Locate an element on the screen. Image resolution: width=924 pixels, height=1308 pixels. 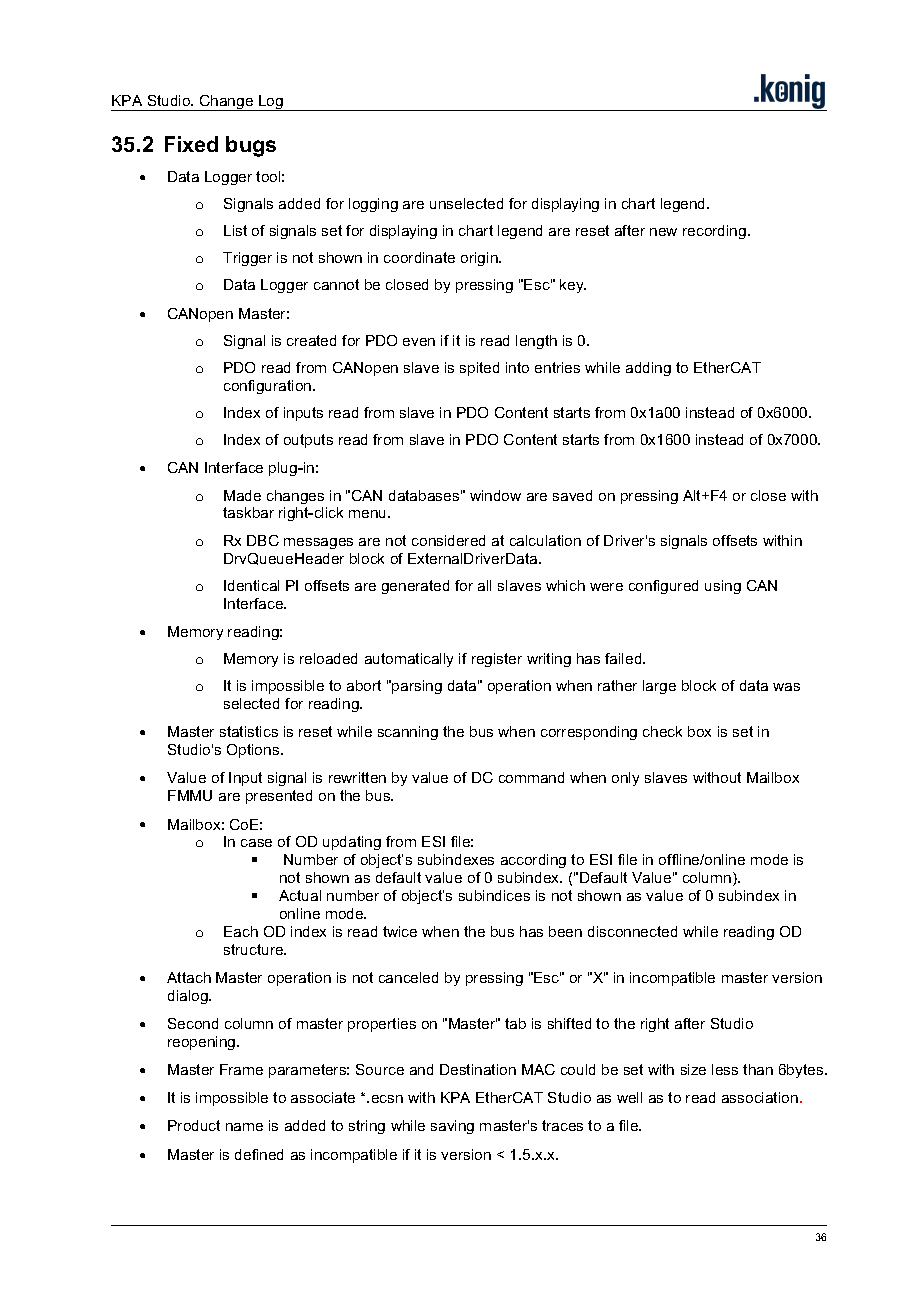
been is located at coordinates (565, 931).
